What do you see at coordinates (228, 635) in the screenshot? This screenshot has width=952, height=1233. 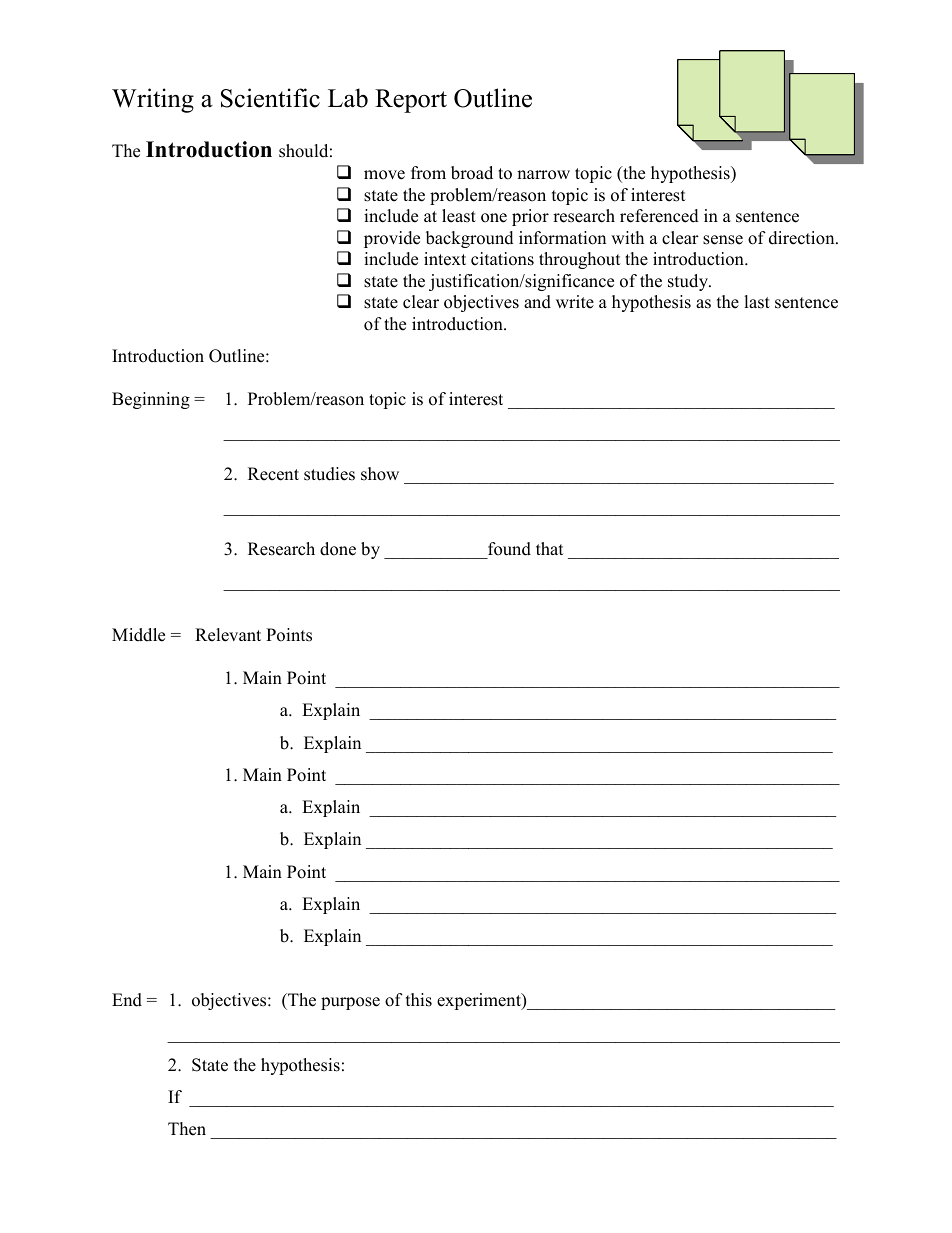 I see `Relevant` at bounding box center [228, 635].
